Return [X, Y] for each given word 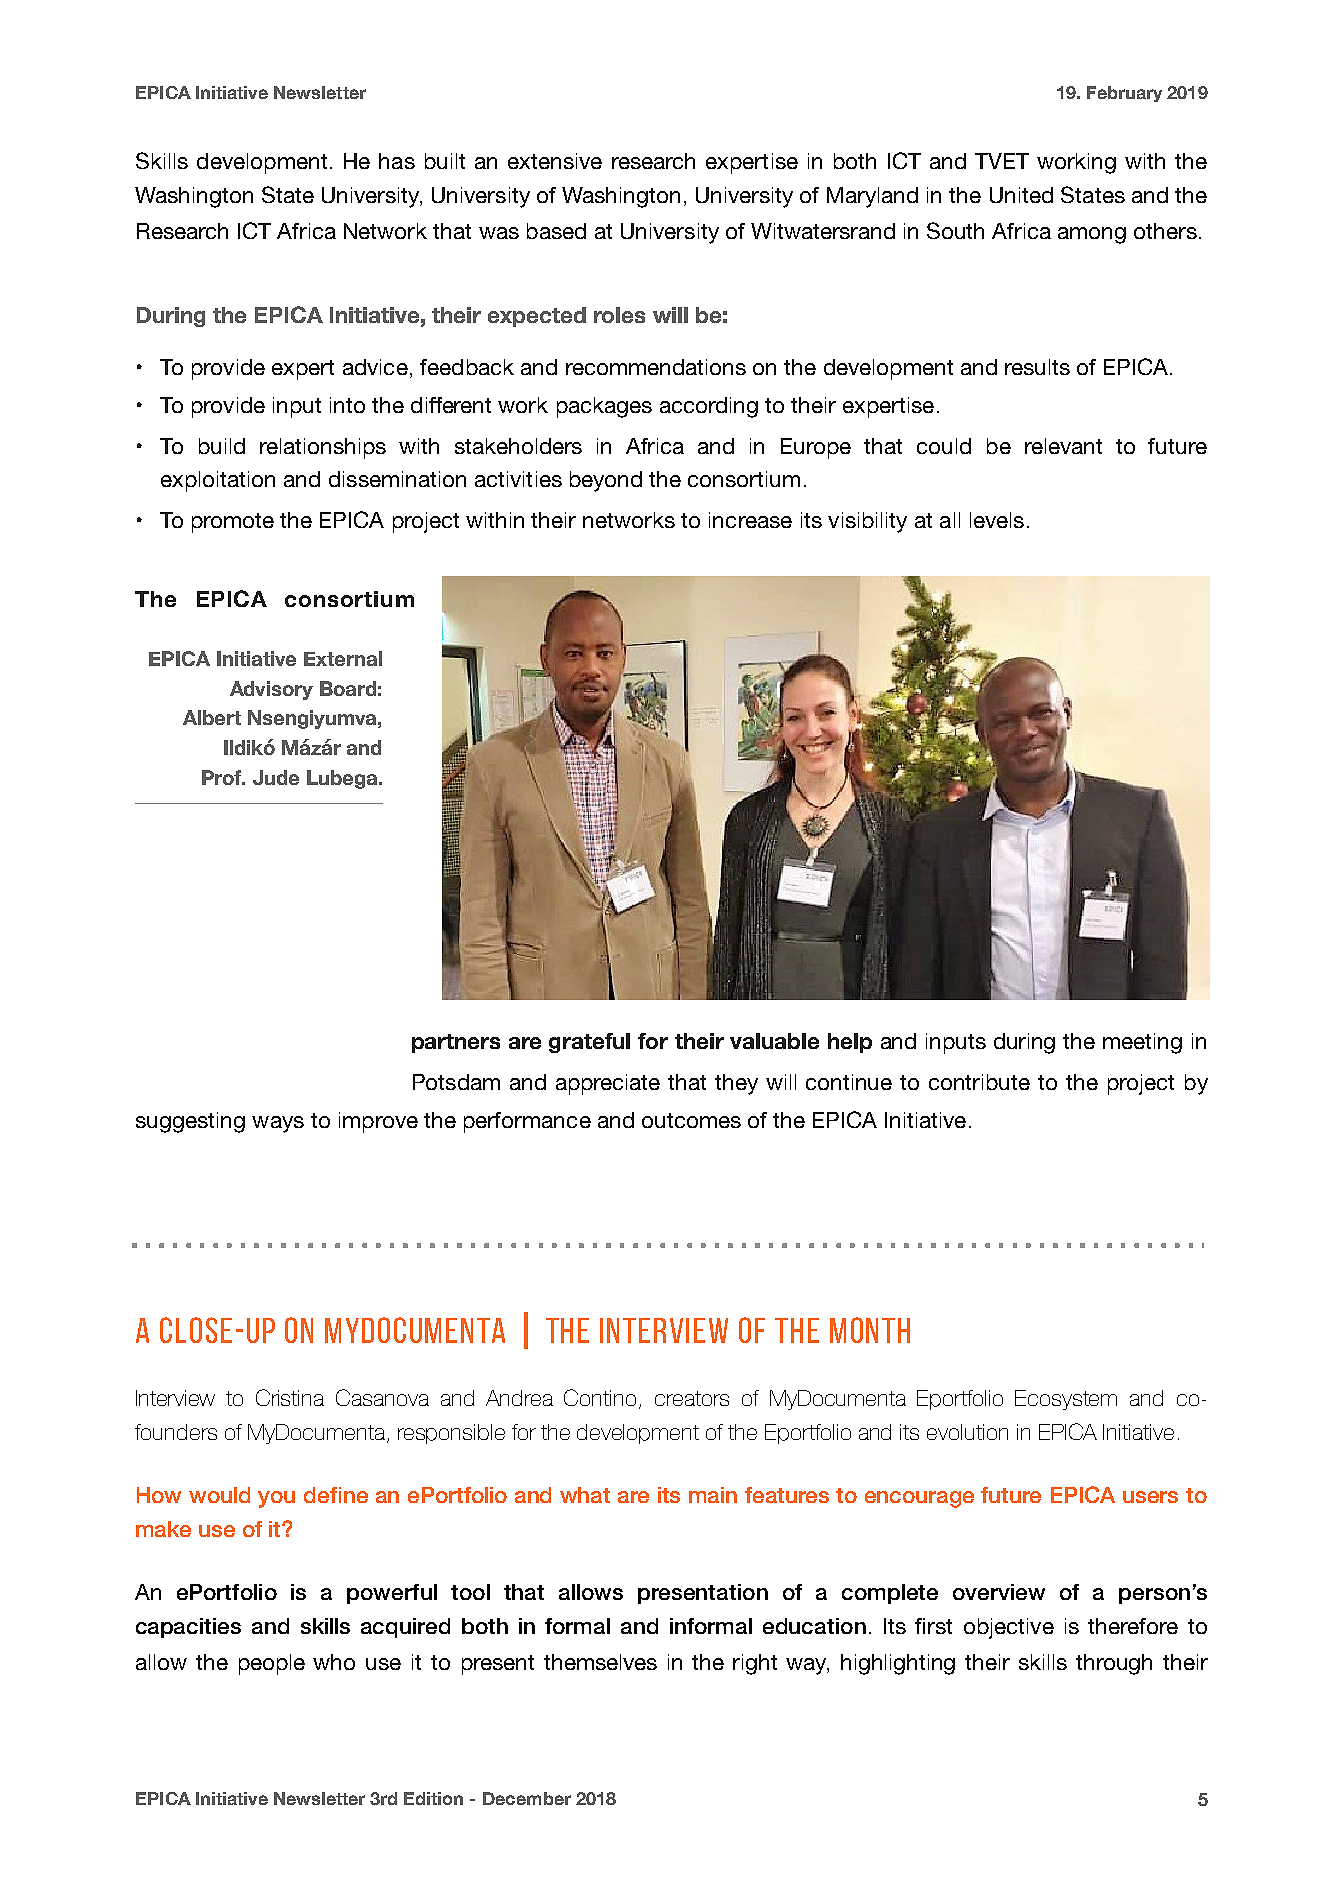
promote [233, 523]
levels [997, 520]
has [397, 161]
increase [750, 520]
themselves [600, 1662]
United [1021, 195]
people [272, 1664]
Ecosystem [1066, 1400]
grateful [589, 1043]
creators [692, 1398]
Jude [276, 777]
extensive [555, 161]
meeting [1142, 1043]
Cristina [290, 1397]
